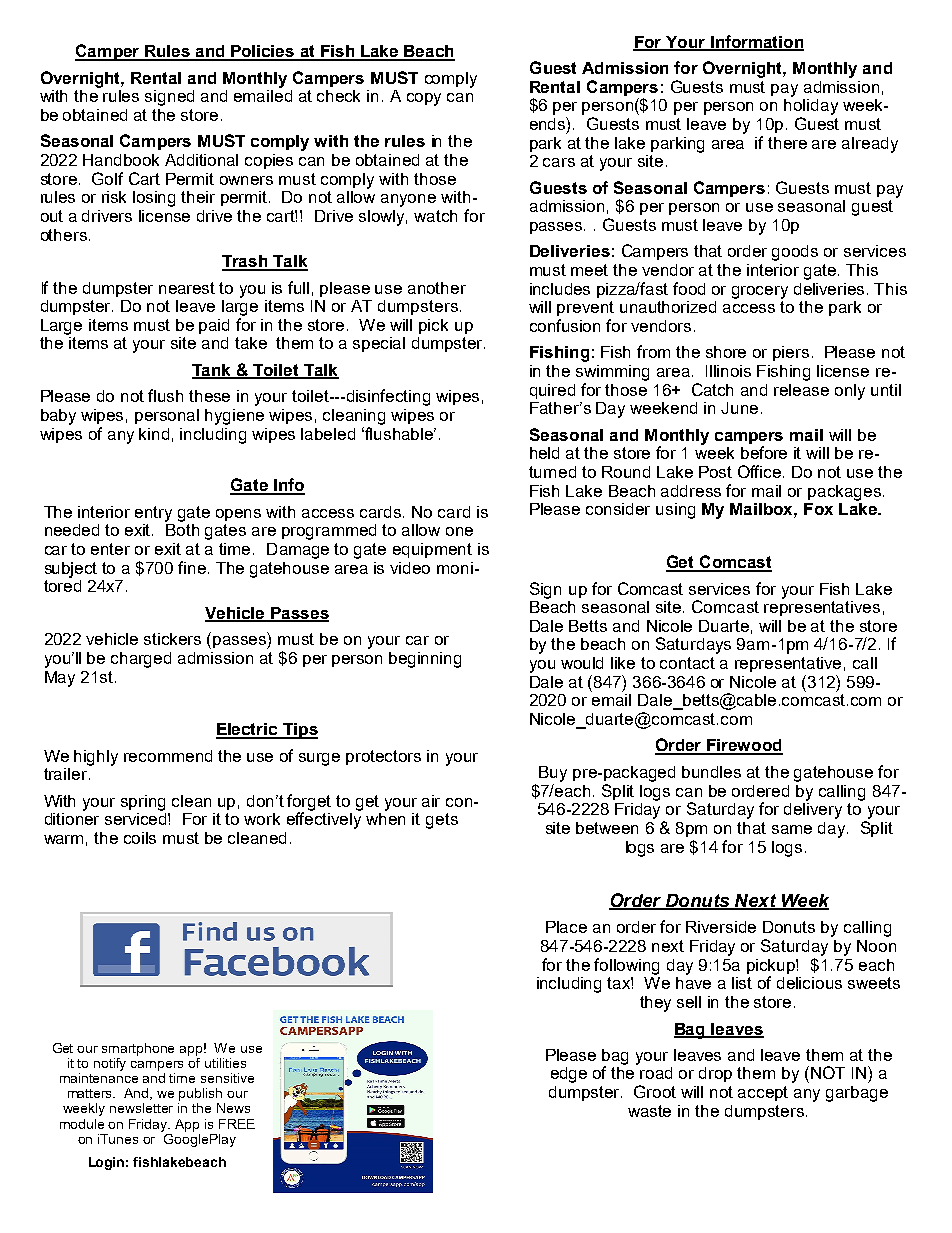 The height and width of the image is (1233, 952). Describe the element at coordinates (761, 471) in the image. I see `Office` at that location.
